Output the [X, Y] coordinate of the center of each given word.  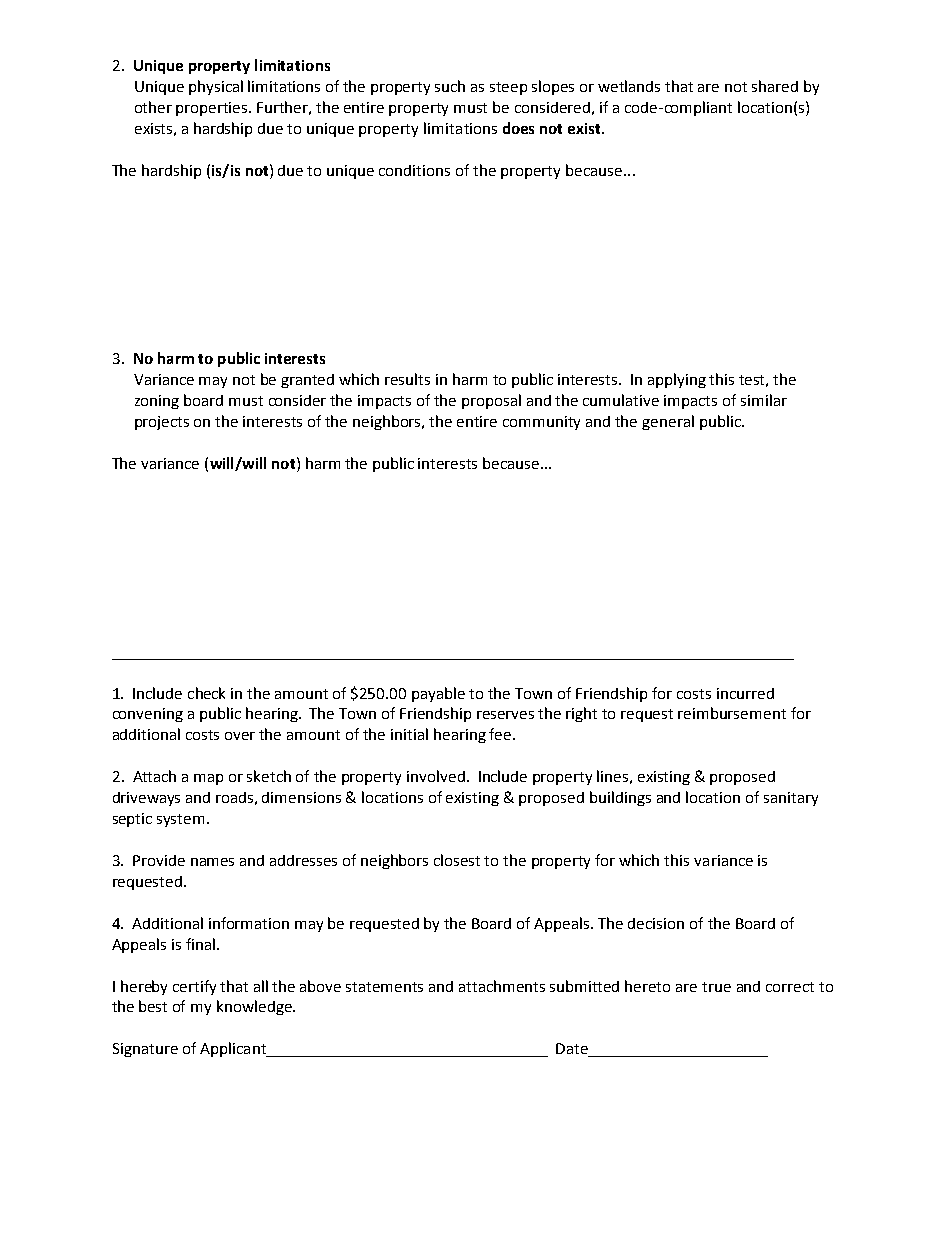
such [450, 86]
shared [775, 86]
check [206, 693]
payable [438, 694]
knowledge [255, 1007]
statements [384, 987]
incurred [745, 693]
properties [213, 109]
